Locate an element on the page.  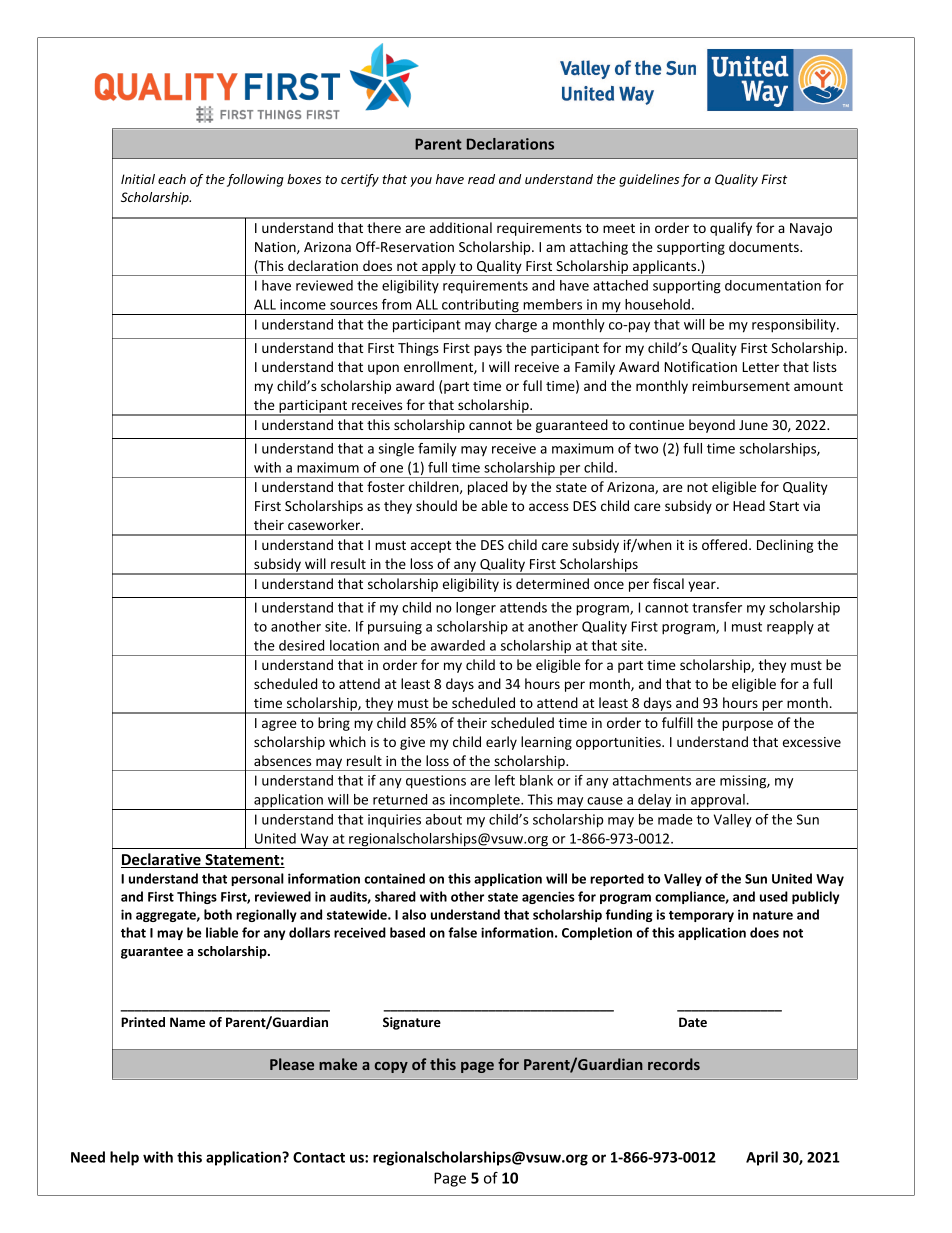
Head is located at coordinates (749, 505).
